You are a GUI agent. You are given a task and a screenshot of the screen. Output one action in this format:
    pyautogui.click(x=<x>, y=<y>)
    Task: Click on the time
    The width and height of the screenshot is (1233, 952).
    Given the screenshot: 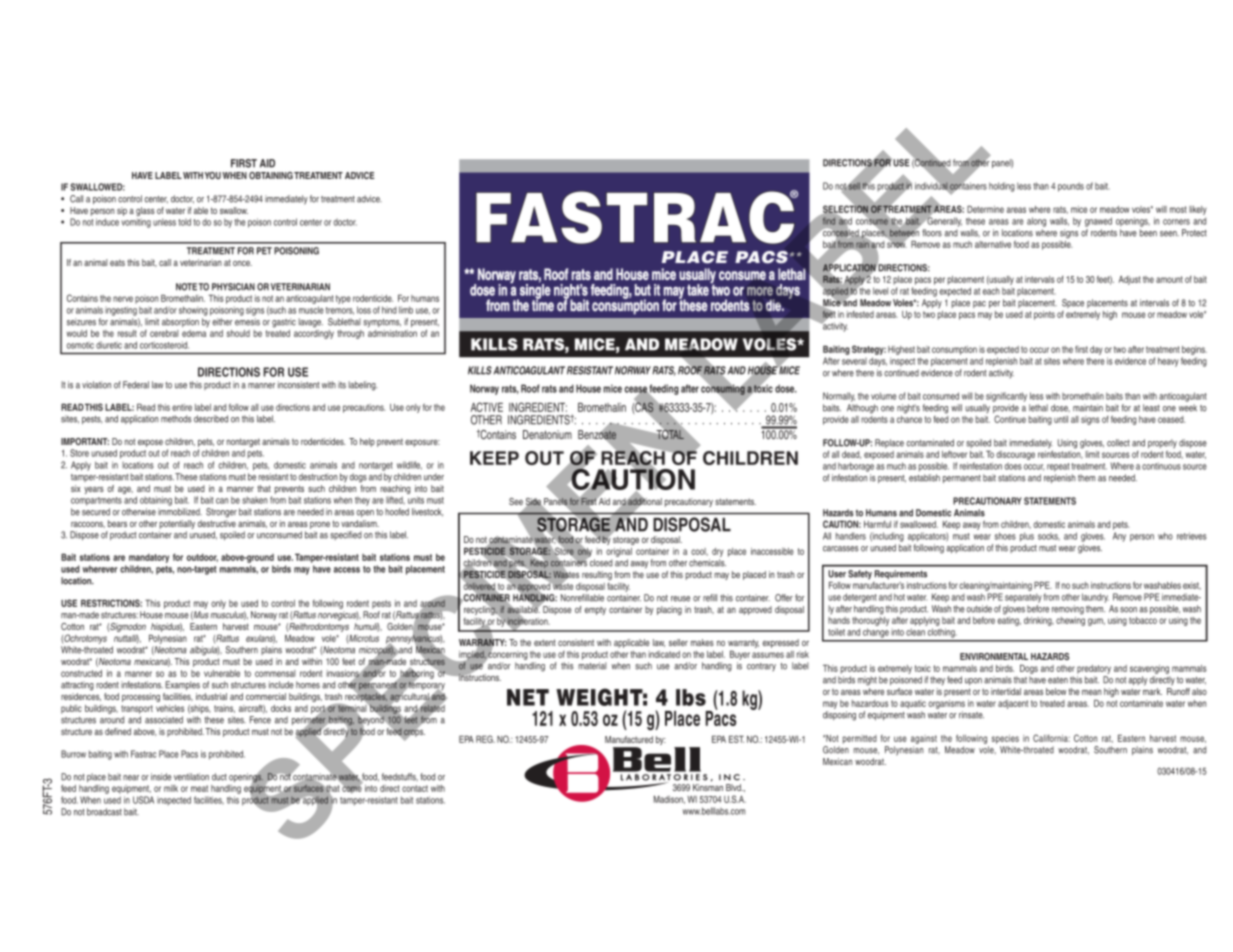 What is the action you would take?
    pyautogui.click(x=543, y=304)
